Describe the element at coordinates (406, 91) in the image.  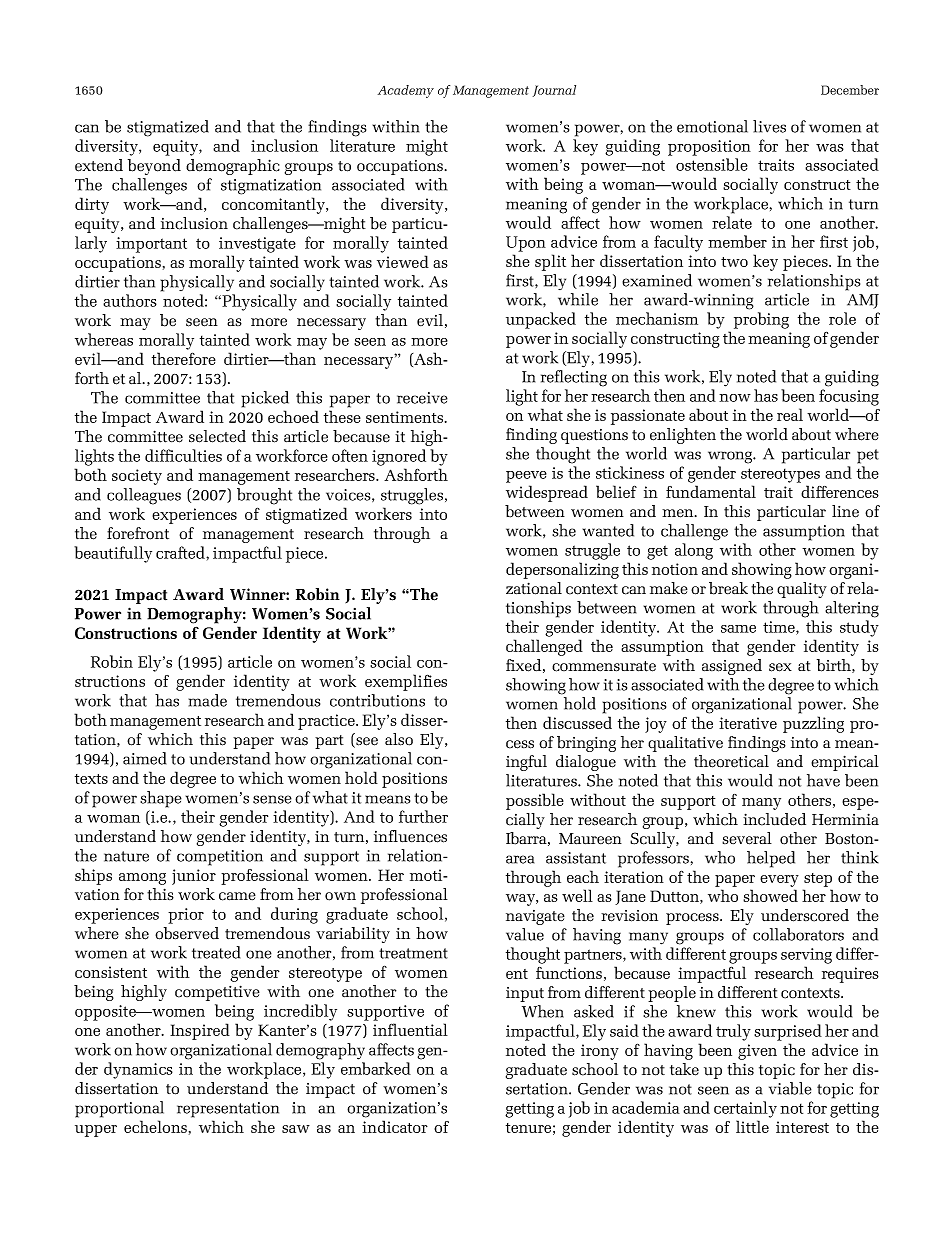
I see `Academy` at that location.
